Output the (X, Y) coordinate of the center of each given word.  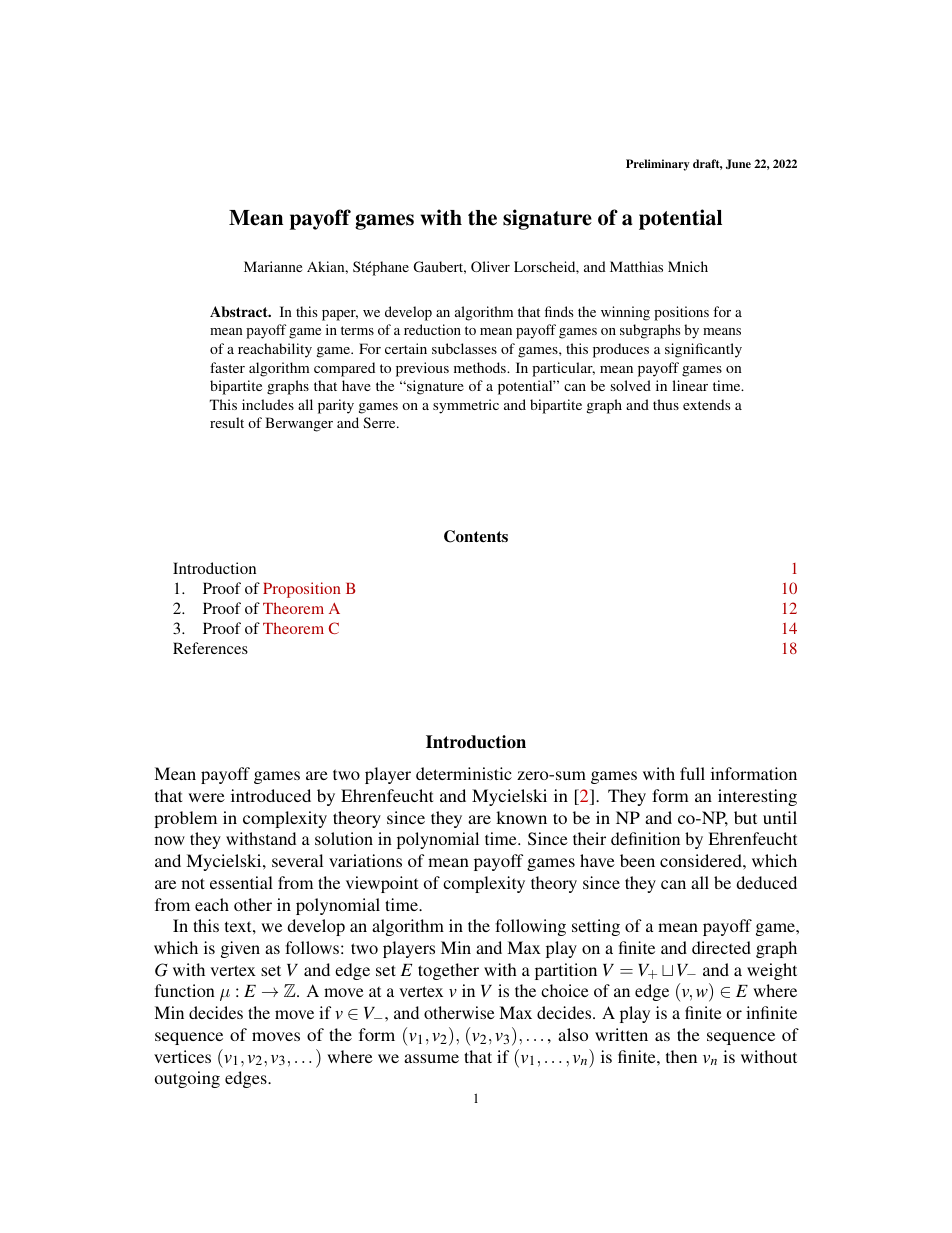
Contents (476, 536)
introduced (271, 795)
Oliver (490, 266)
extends (706, 404)
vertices (182, 1056)
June (738, 164)
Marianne (273, 266)
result (227, 422)
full (692, 773)
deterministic (464, 773)
